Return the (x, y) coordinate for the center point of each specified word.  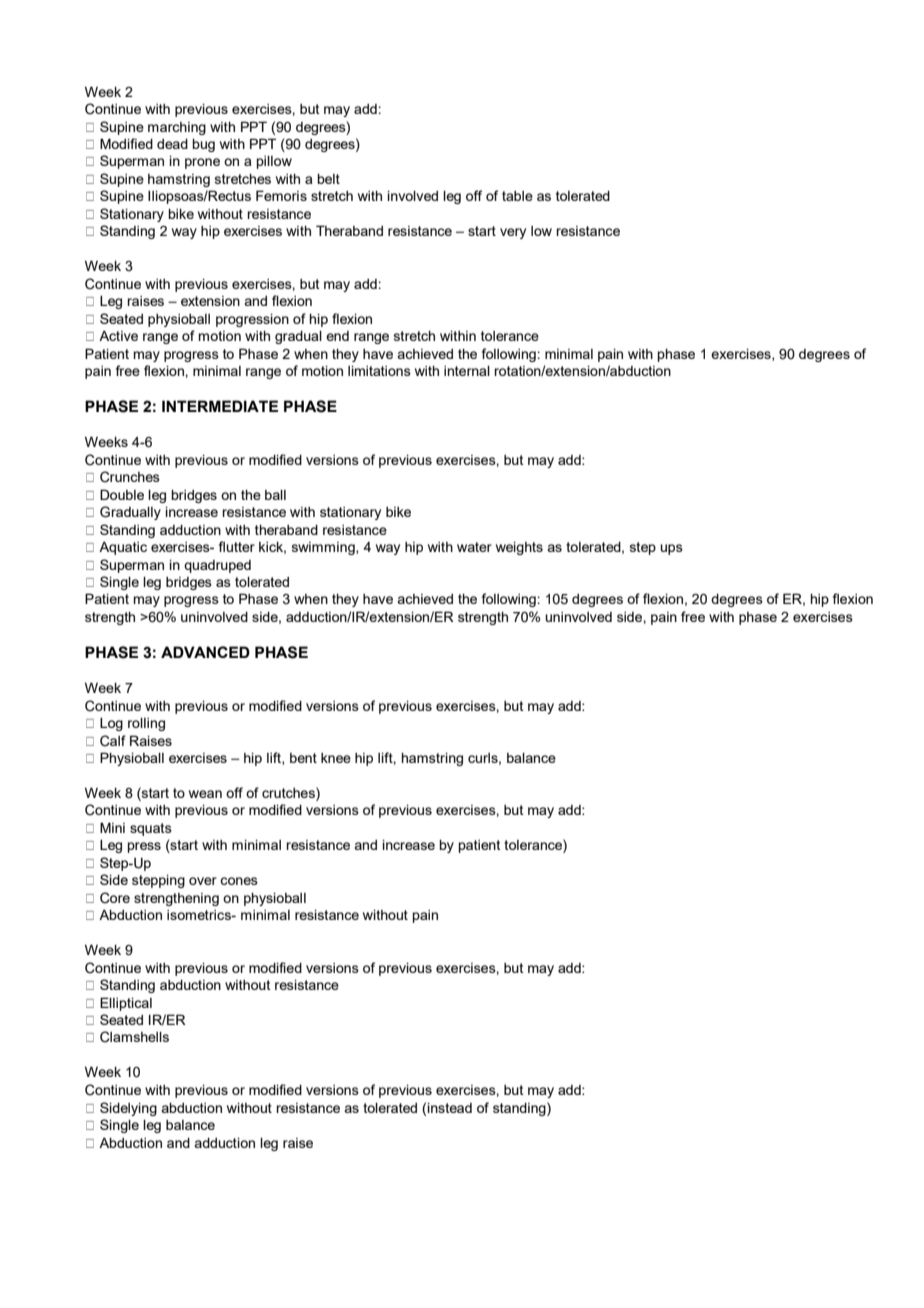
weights (519, 548)
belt (328, 179)
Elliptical (126, 1004)
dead (172, 144)
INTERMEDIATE (220, 406)
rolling (146, 724)
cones (239, 881)
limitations (379, 371)
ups (671, 549)
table (517, 196)
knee (336, 758)
